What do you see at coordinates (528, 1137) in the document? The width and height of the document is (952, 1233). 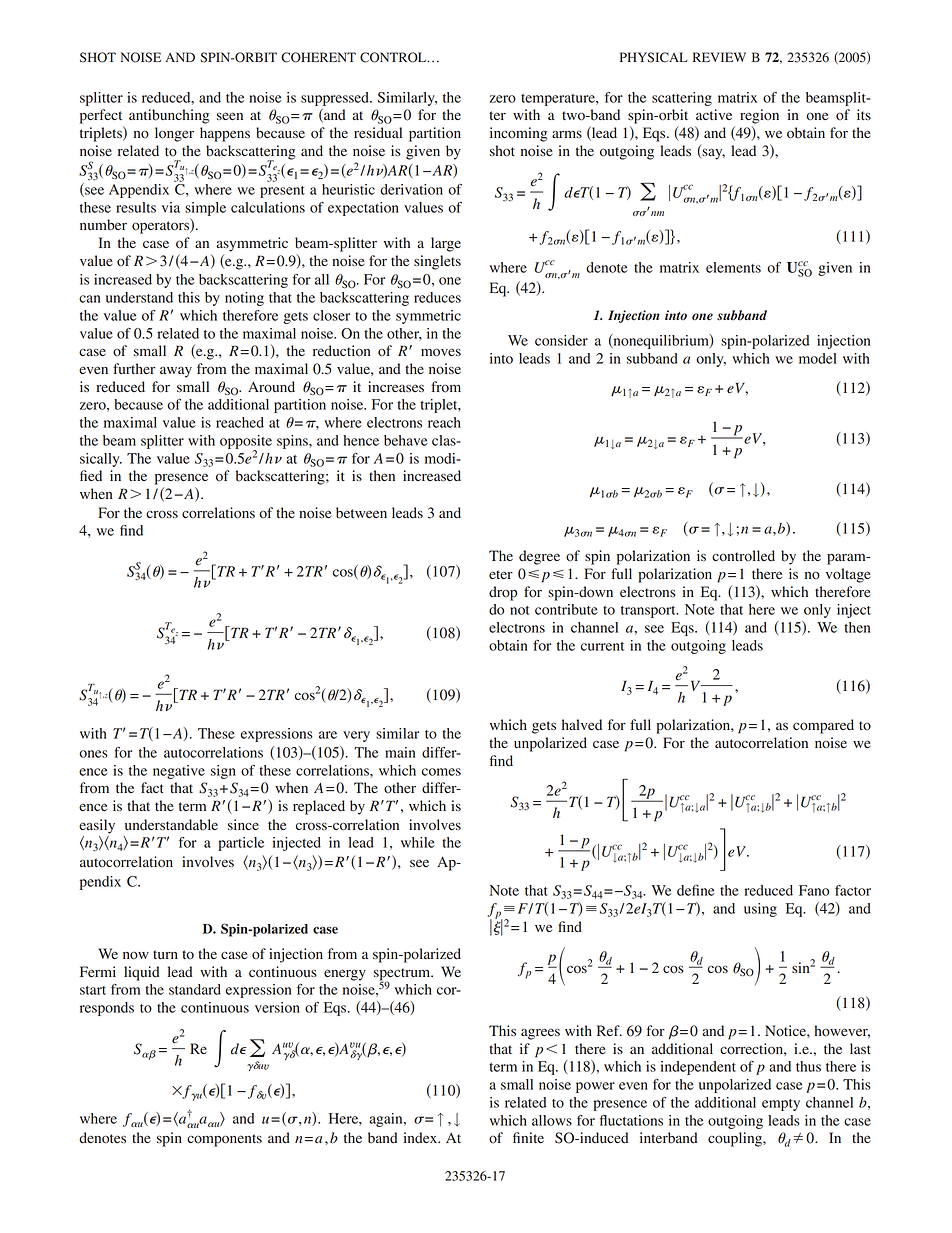 I see `finite` at bounding box center [528, 1137].
